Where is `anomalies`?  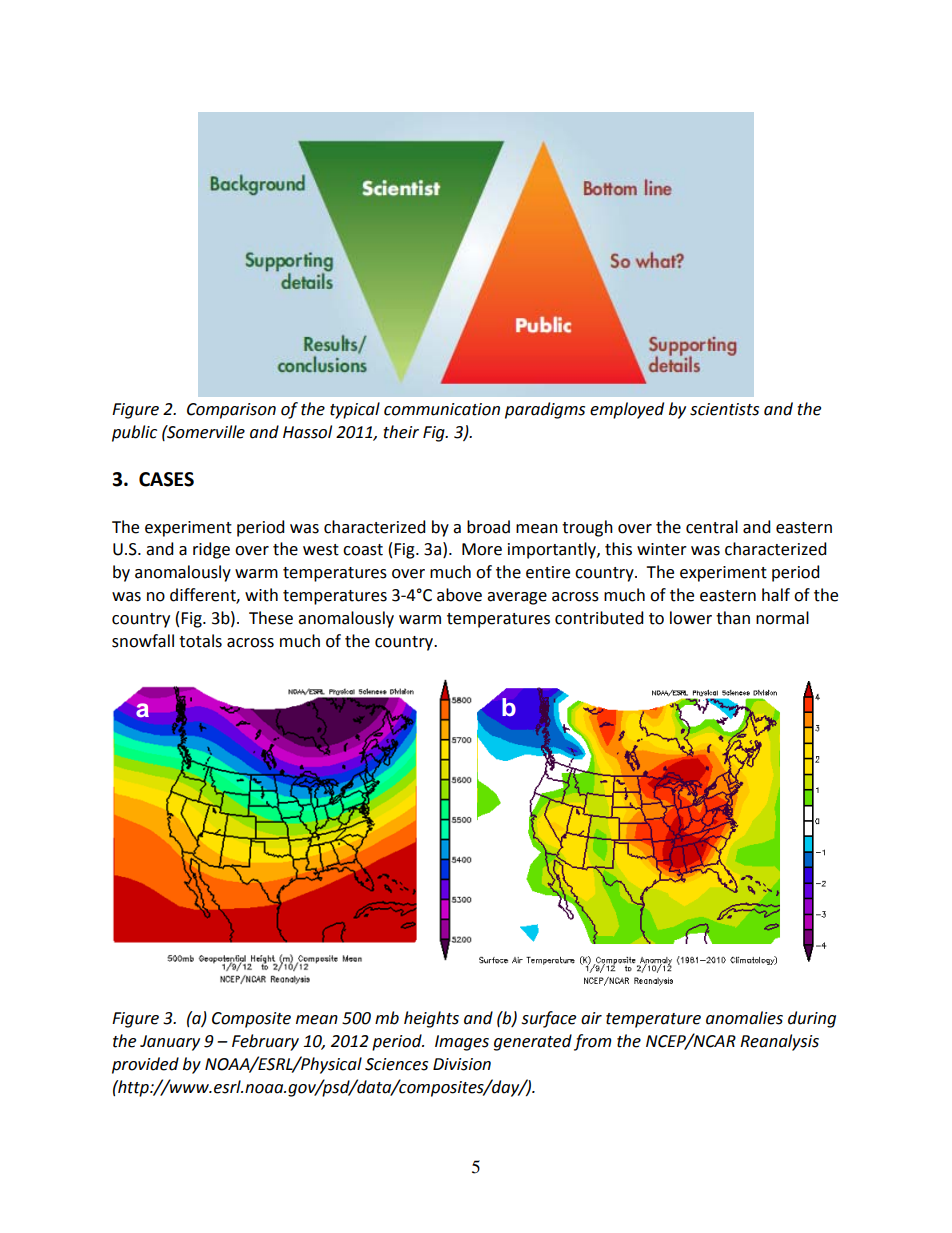 anomalies is located at coordinates (744, 1018).
